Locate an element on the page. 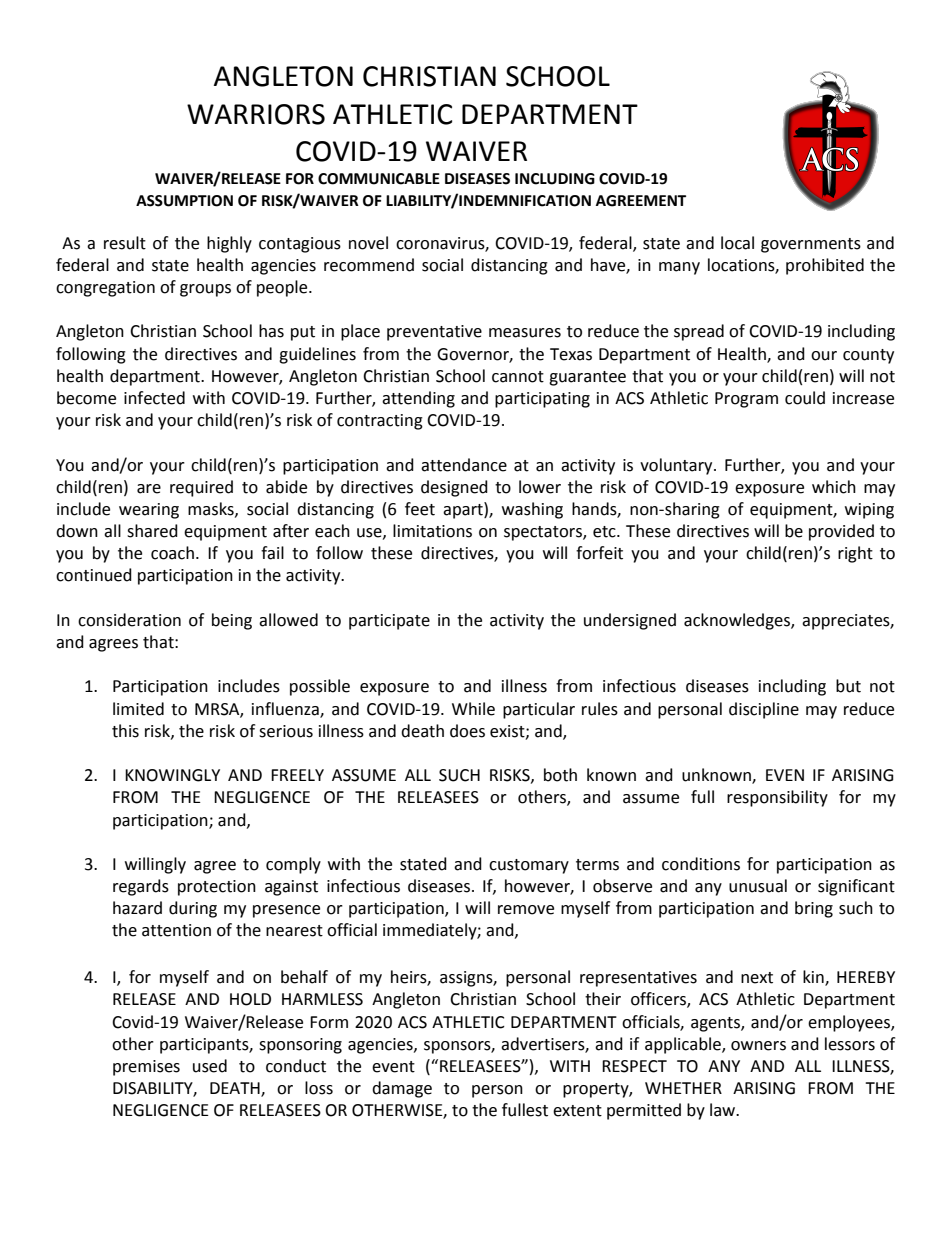 The width and height of the image is (952, 1233). attendance is located at coordinates (464, 465).
